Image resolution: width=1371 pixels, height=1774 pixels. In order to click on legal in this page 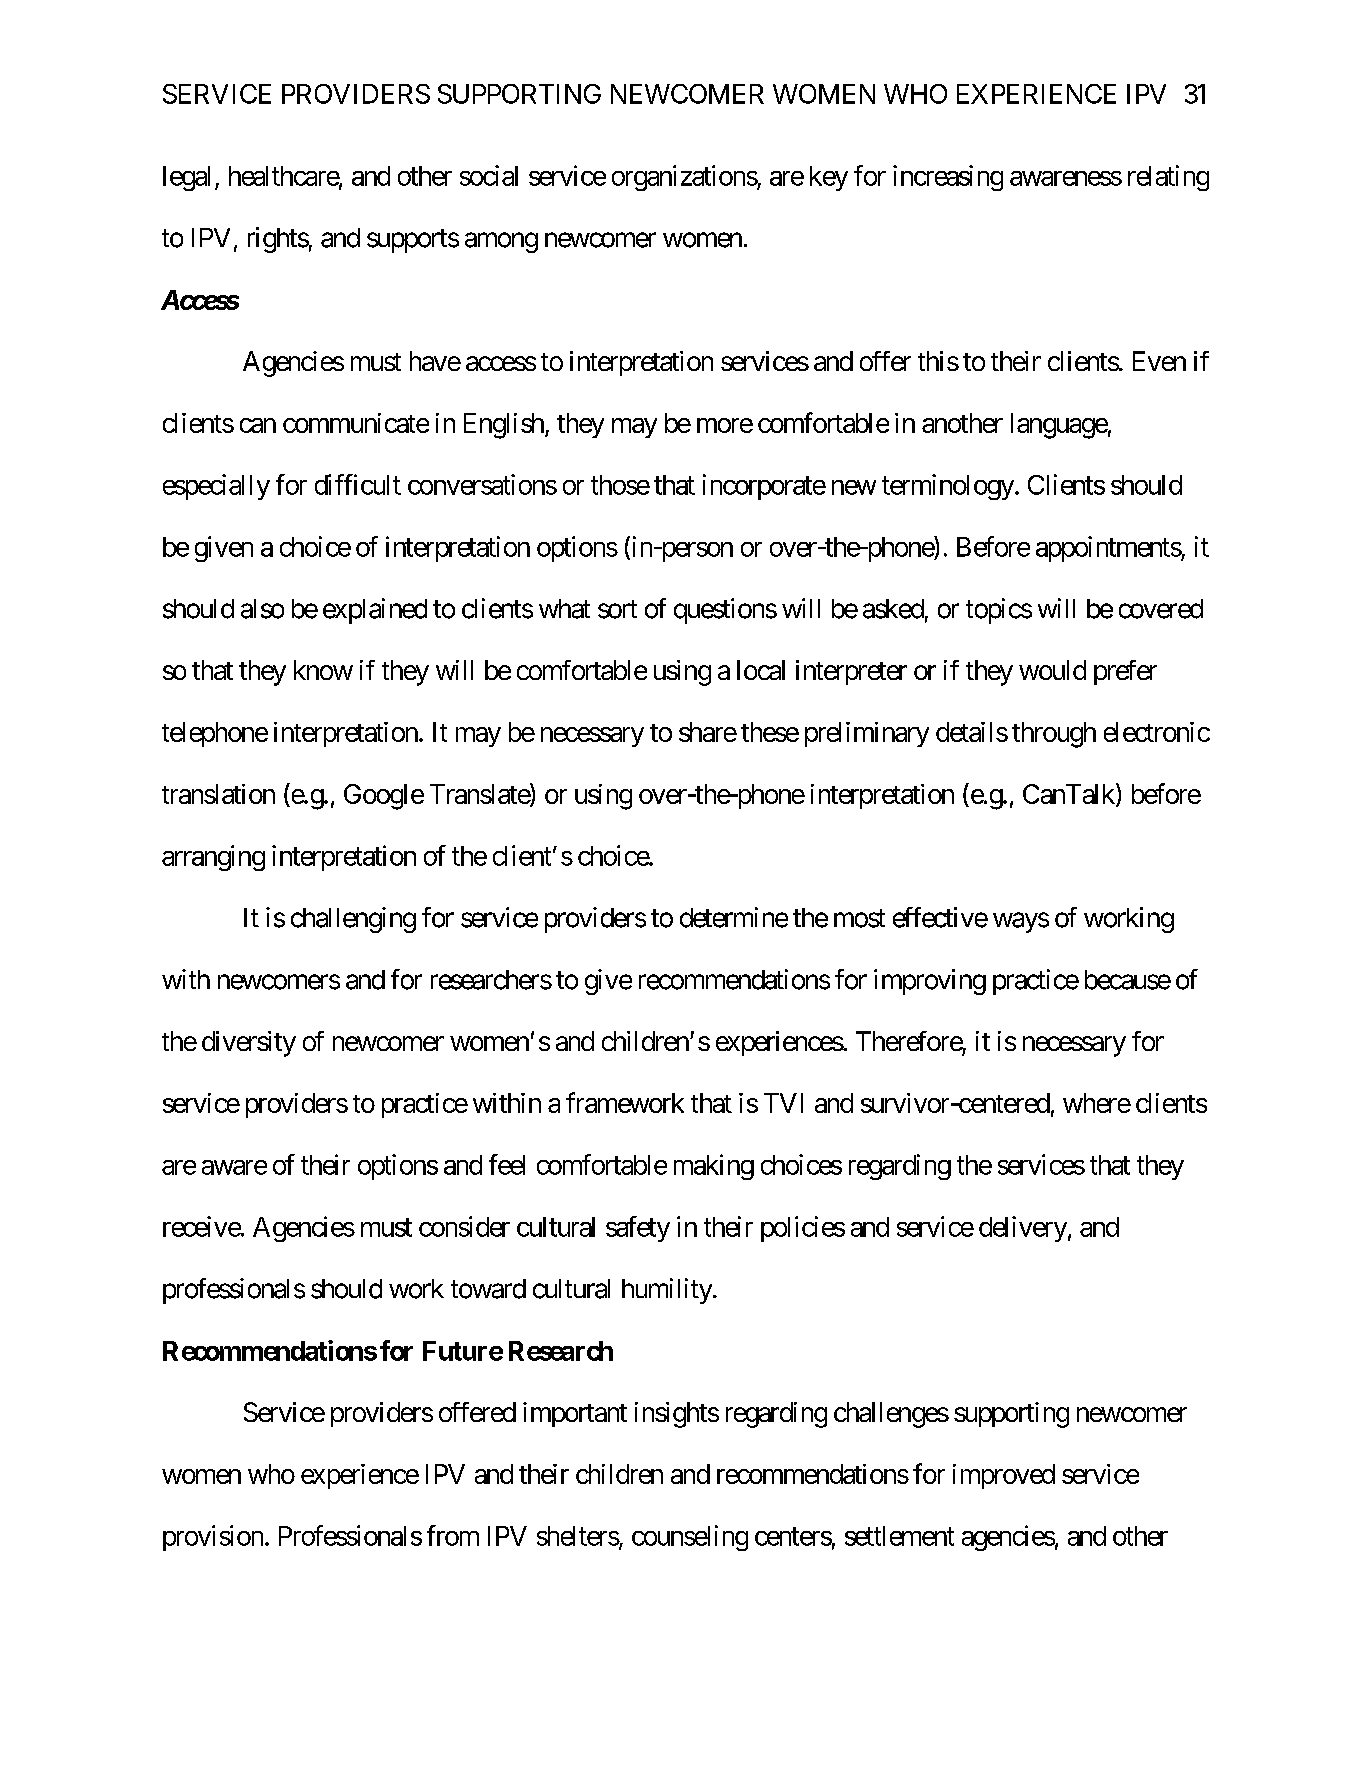, I will do `click(186, 178)`.
